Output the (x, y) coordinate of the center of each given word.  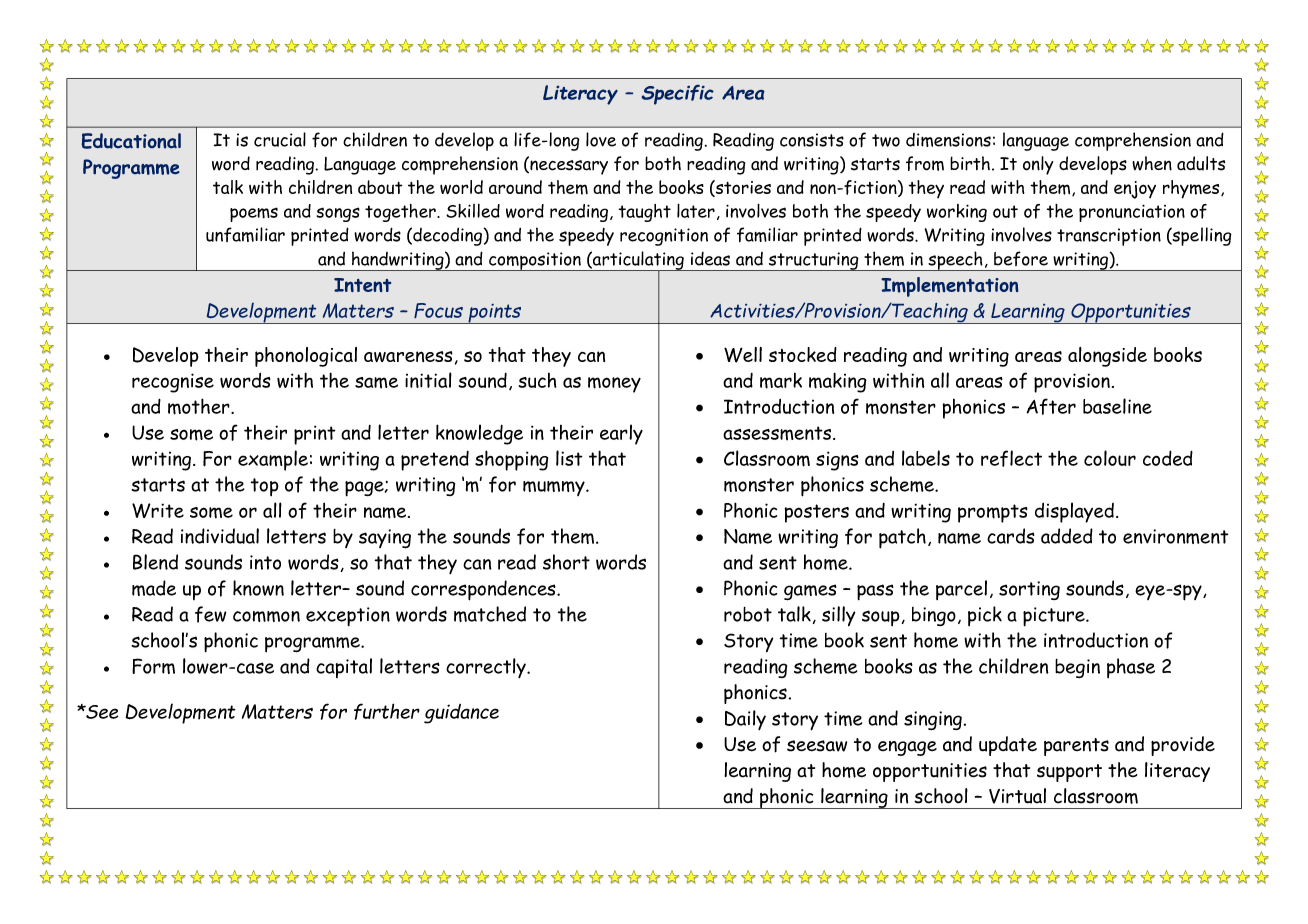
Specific (678, 95)
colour (1110, 458)
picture (1055, 616)
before (1021, 258)
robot (748, 614)
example (273, 460)
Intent (362, 285)
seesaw (817, 746)
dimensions (948, 140)
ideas (710, 259)
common (266, 616)
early (621, 434)
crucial (280, 139)
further (387, 711)
